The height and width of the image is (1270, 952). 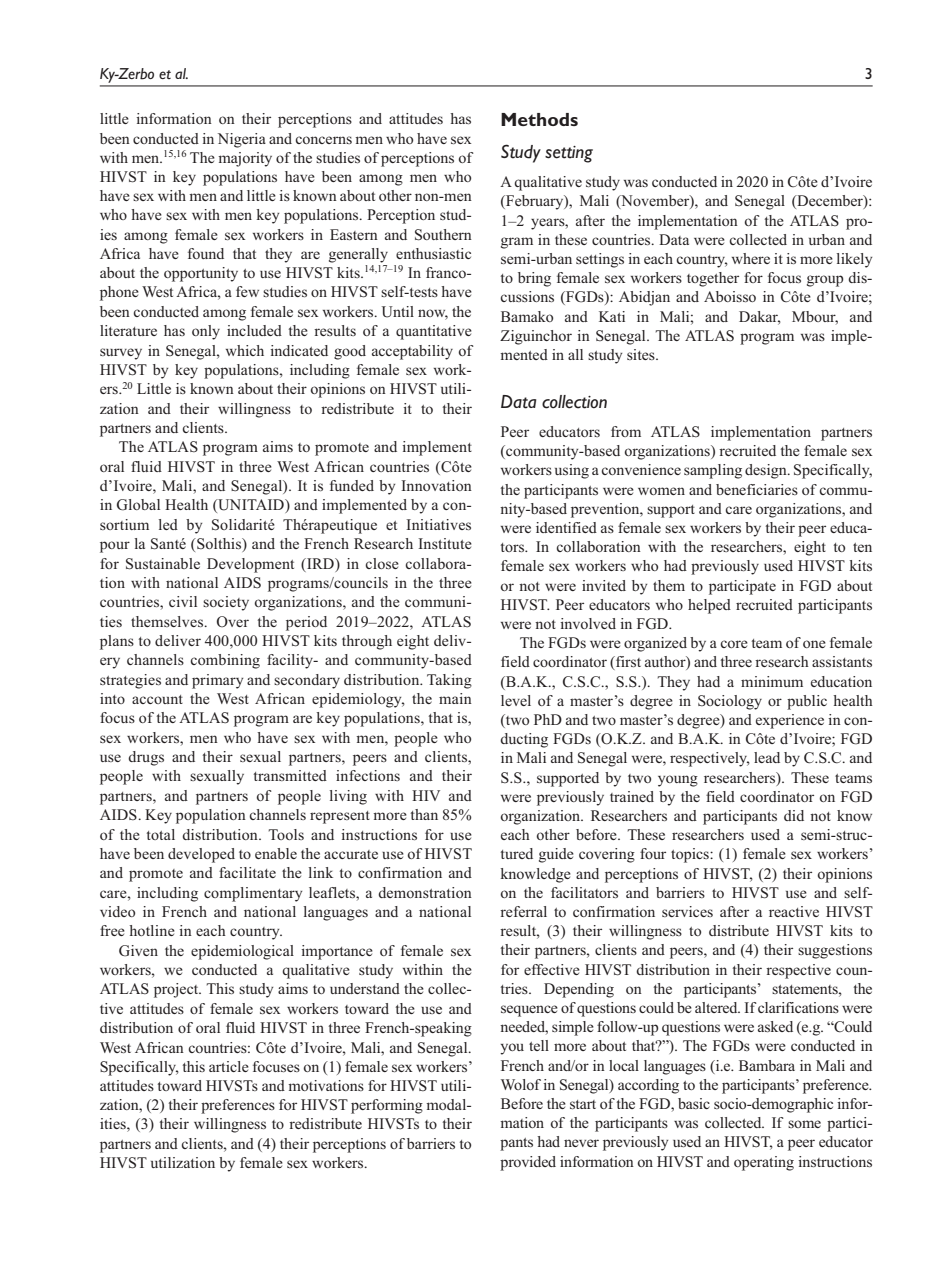 What do you see at coordinates (242, 140) in the image?
I see `Nigeria` at bounding box center [242, 140].
